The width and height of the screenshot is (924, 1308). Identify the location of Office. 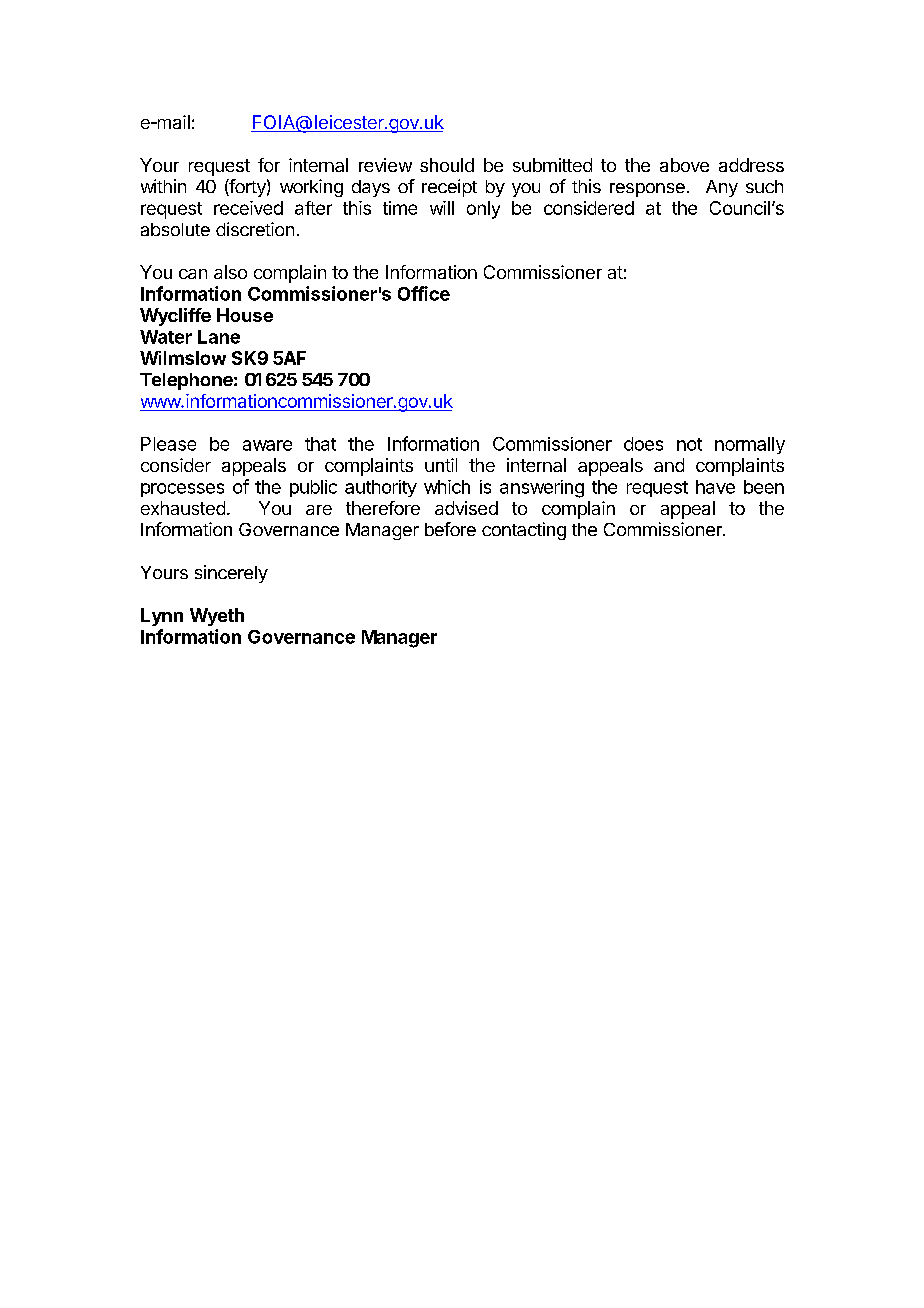
(424, 293).
